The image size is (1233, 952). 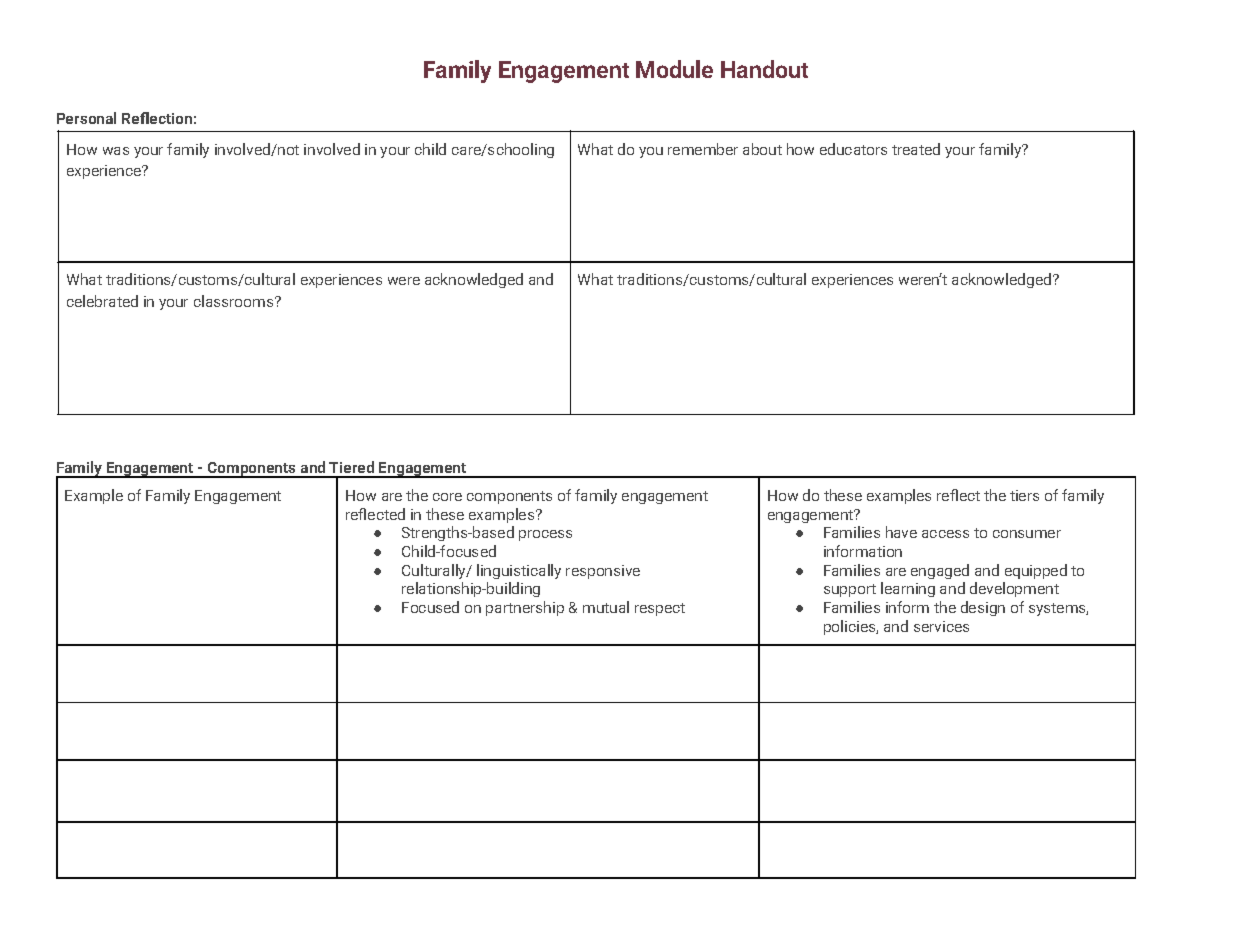 What do you see at coordinates (1024, 495) in the screenshot?
I see `tiers` at bounding box center [1024, 495].
